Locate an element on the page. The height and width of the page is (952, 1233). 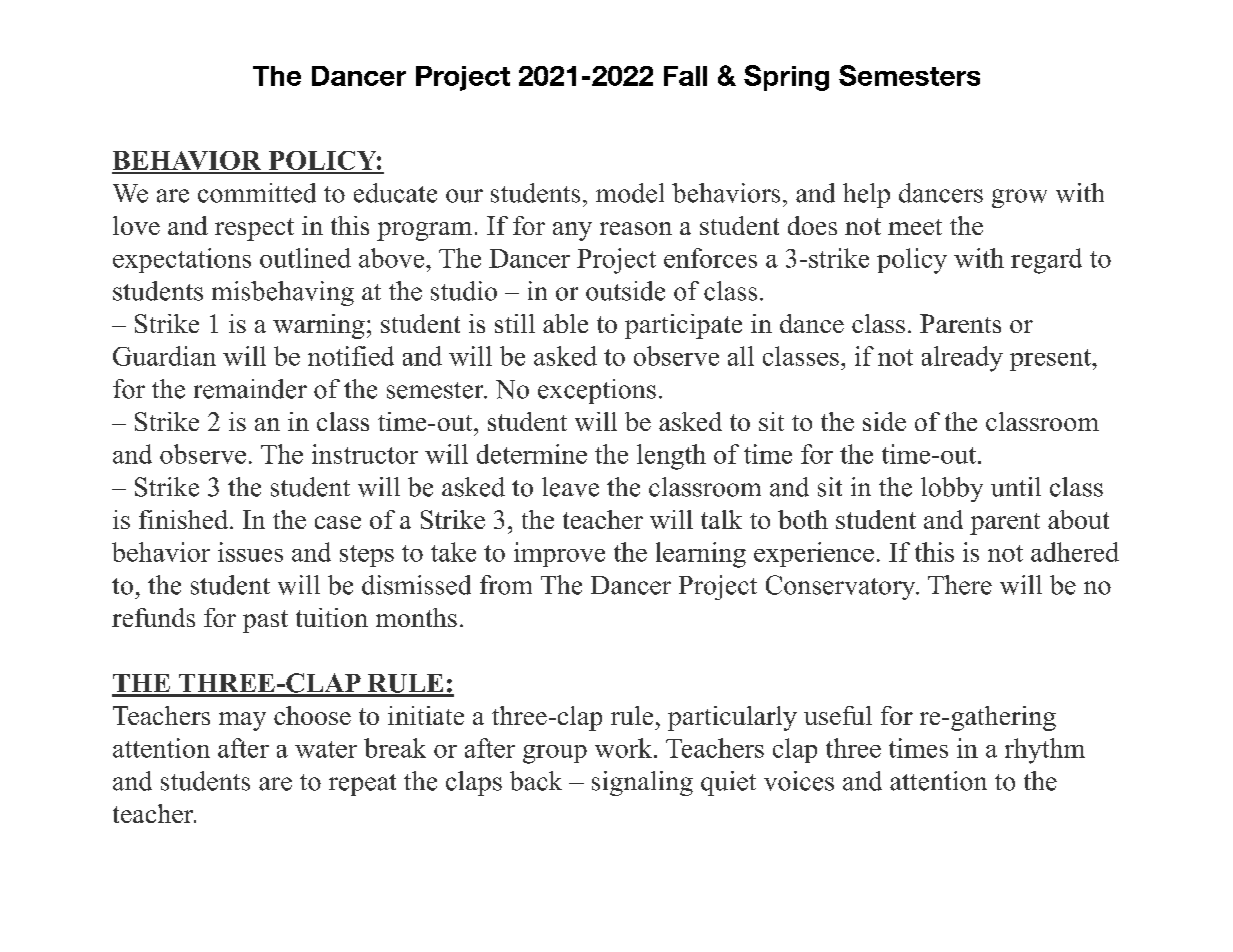
any is located at coordinates (572, 231).
